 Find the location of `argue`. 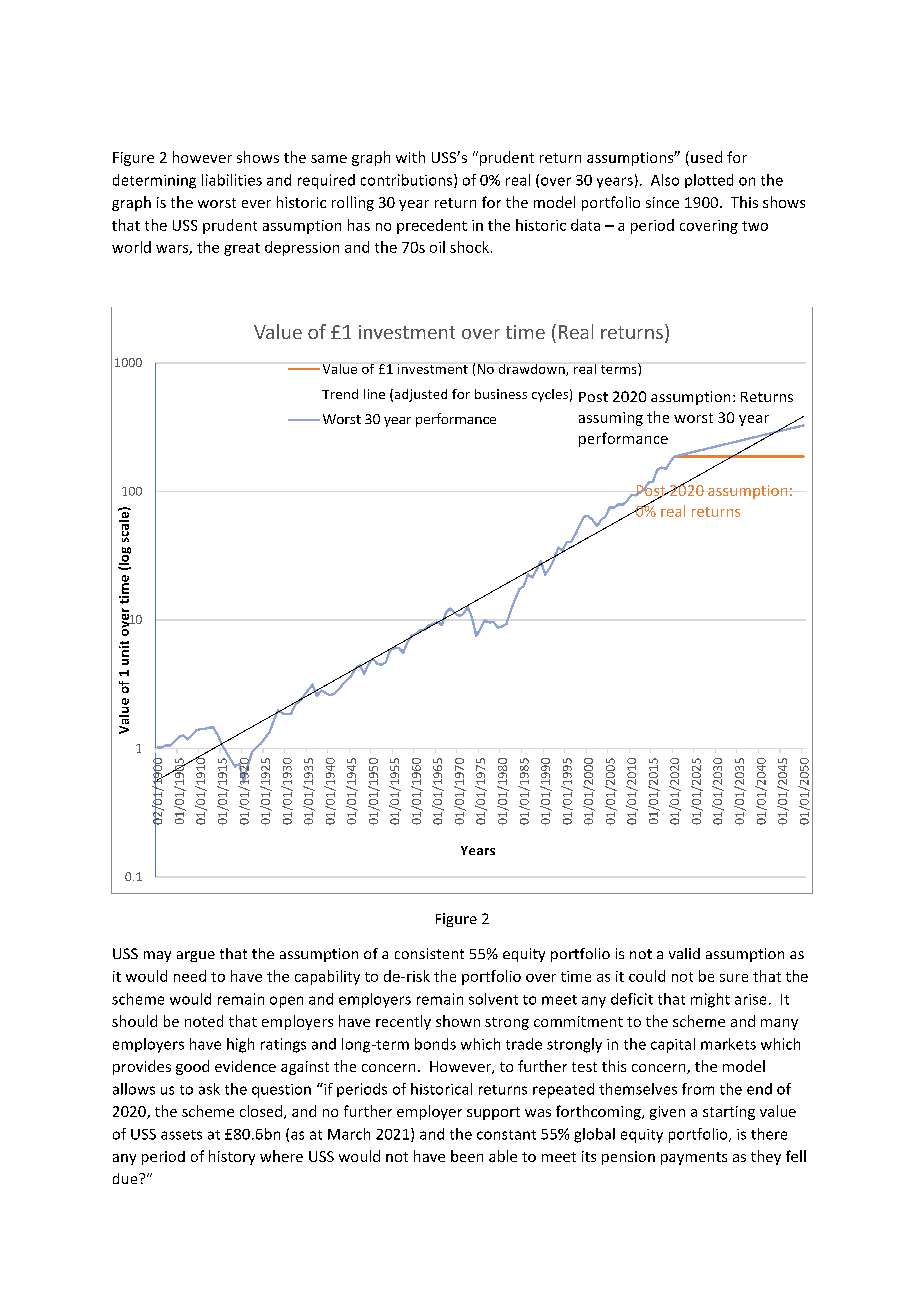

argue is located at coordinates (196, 956).
